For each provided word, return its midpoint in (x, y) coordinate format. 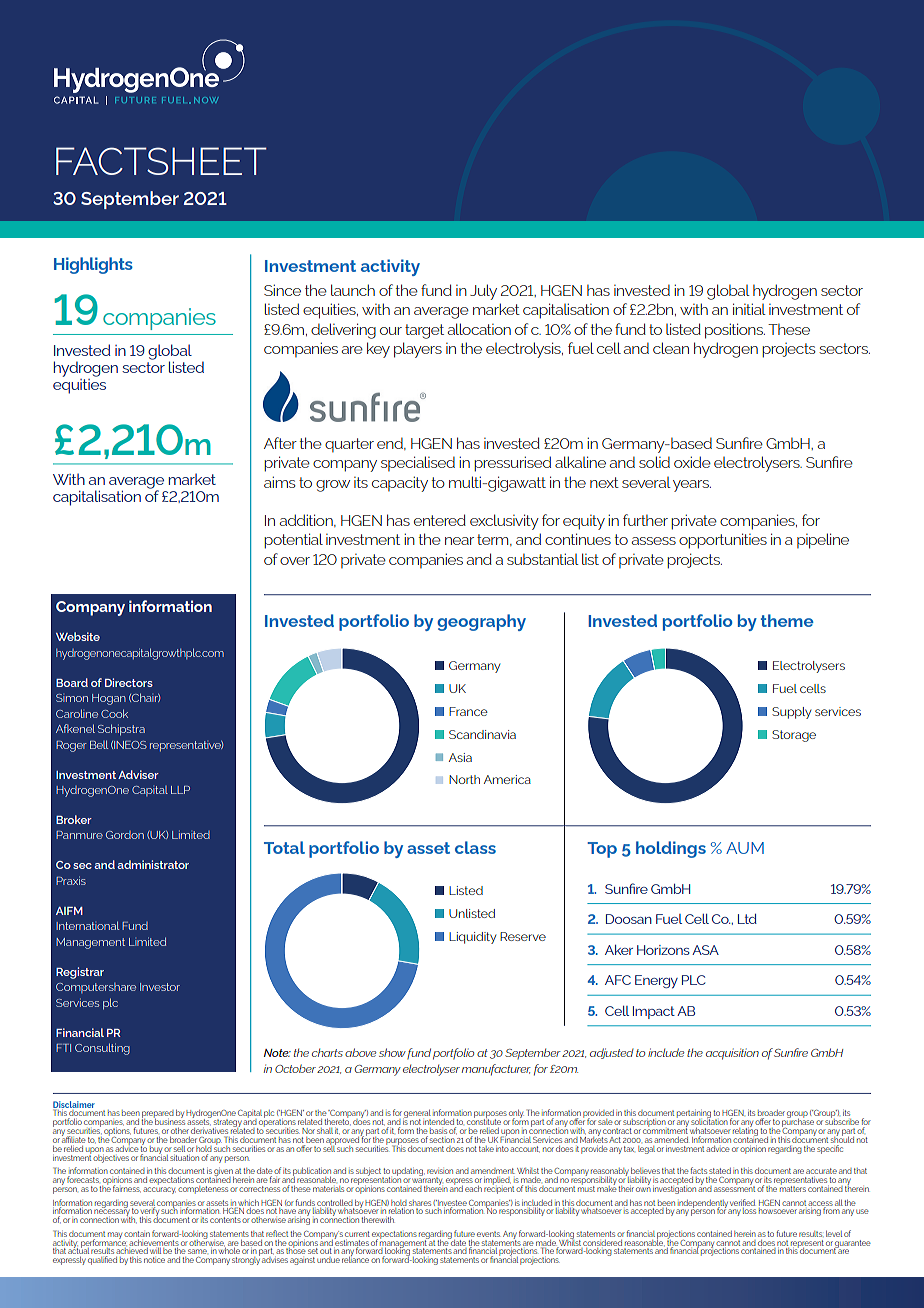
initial (749, 309)
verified (743, 1202)
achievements (154, 1243)
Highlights (93, 265)
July (483, 292)
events (489, 1234)
